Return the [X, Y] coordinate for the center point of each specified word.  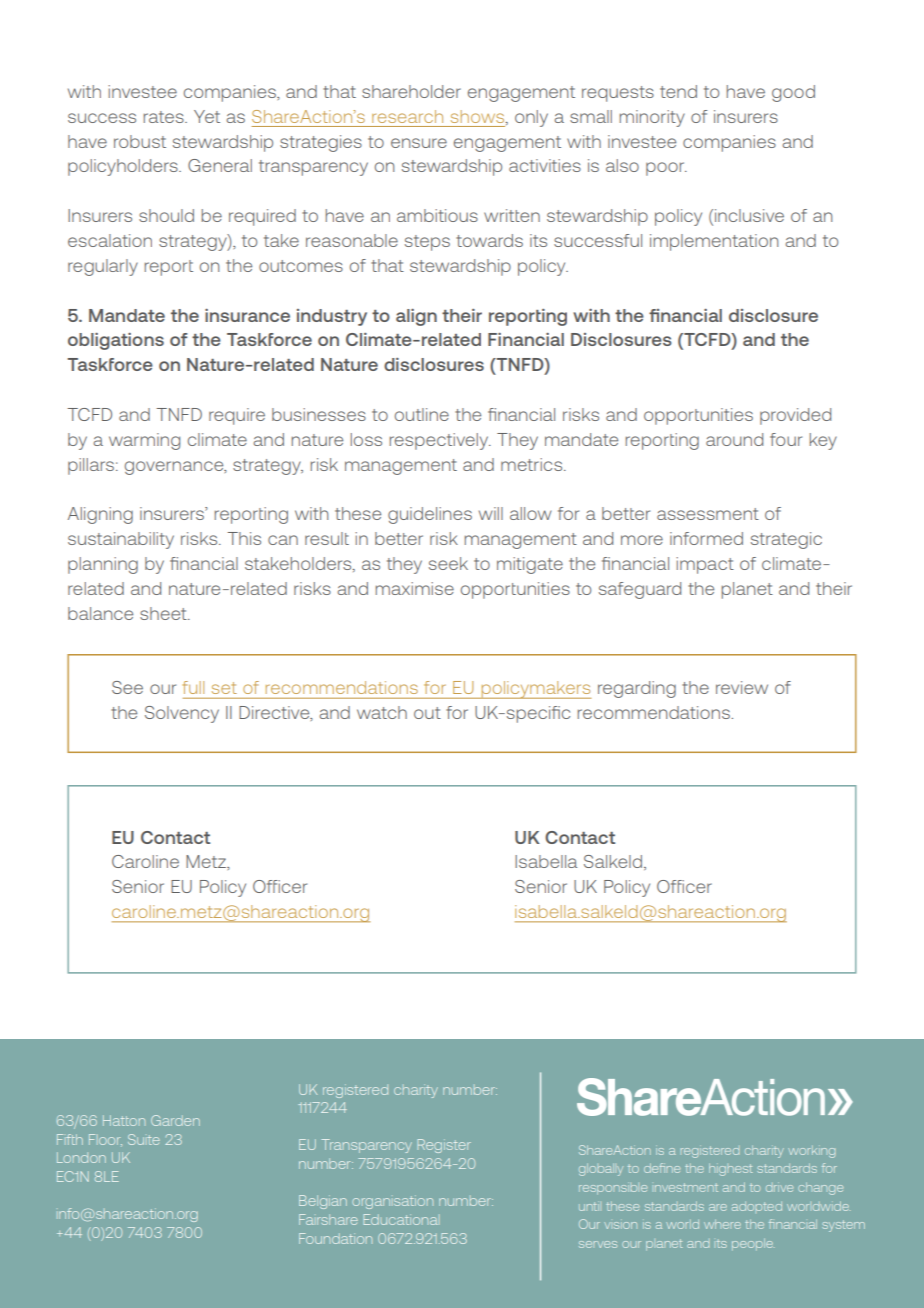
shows [479, 117]
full [193, 687]
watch [382, 712]
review [742, 687]
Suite [144, 1139]
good [793, 93]
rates [165, 117]
